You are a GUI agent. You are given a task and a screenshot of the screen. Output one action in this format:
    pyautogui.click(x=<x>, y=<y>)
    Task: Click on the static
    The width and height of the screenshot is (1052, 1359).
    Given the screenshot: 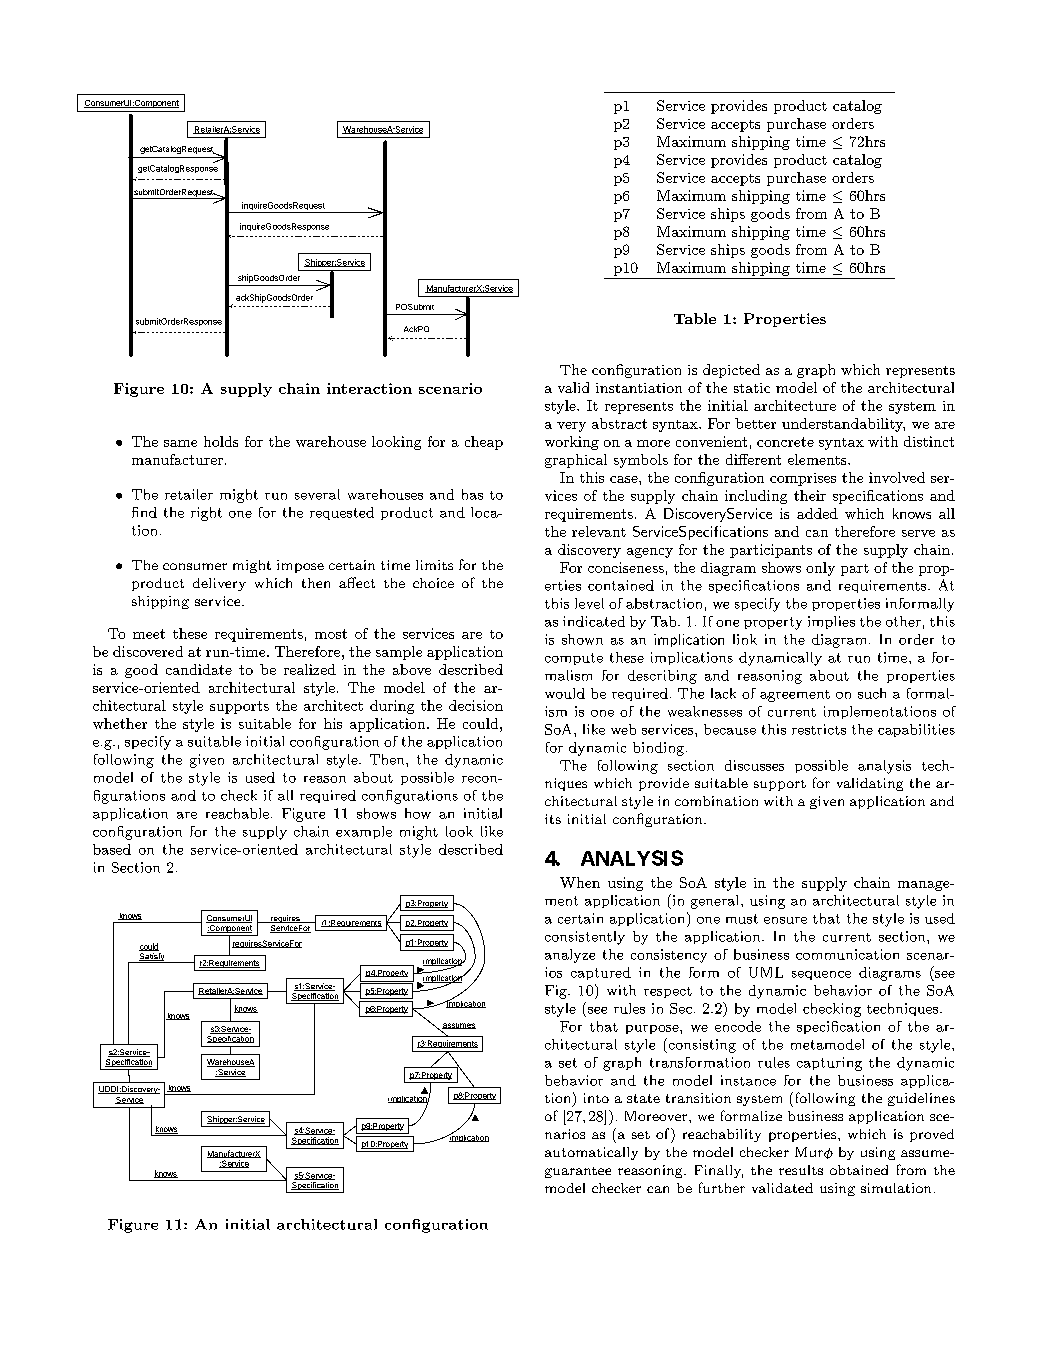 What is the action you would take?
    pyautogui.click(x=752, y=388)
